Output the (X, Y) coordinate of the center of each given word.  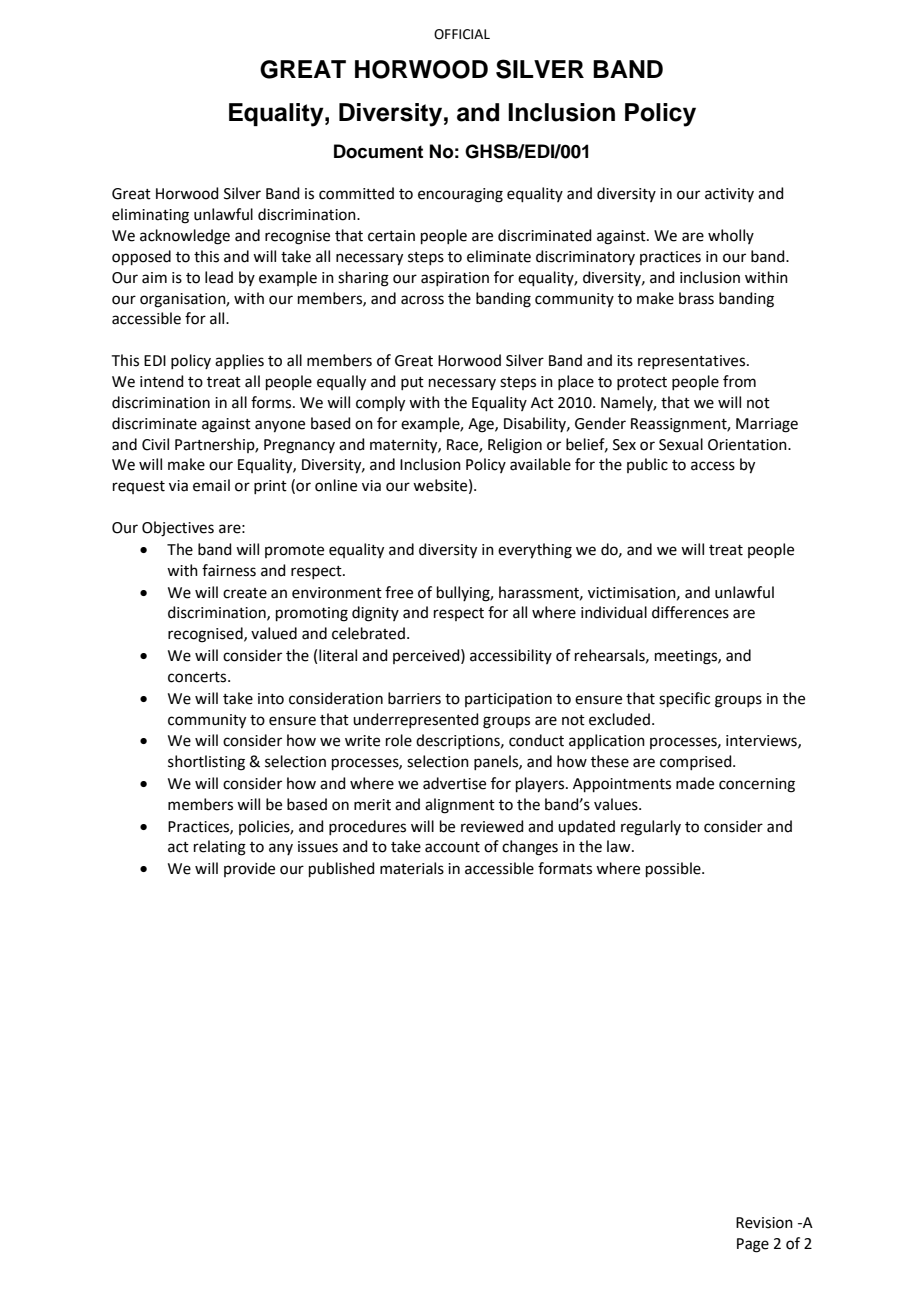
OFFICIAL (462, 34)
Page (753, 1245)
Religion (515, 446)
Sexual (681, 444)
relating (220, 848)
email (211, 485)
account (452, 847)
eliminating (150, 216)
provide (249, 869)
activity (729, 195)
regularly (651, 828)
